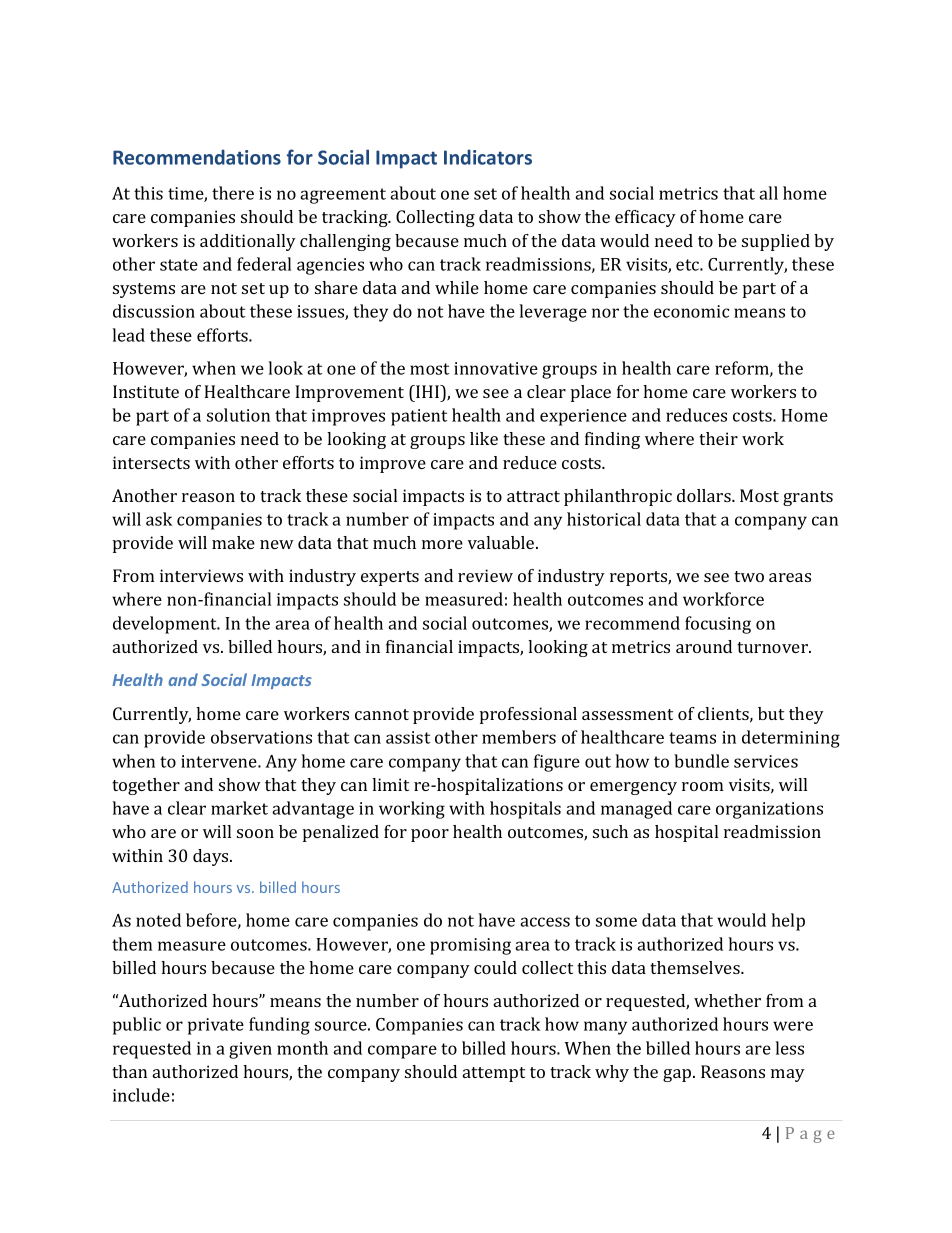 Image resolution: width=952 pixels, height=1233 pixels. Describe the element at coordinates (718, 625) in the page. I see `focusing` at that location.
